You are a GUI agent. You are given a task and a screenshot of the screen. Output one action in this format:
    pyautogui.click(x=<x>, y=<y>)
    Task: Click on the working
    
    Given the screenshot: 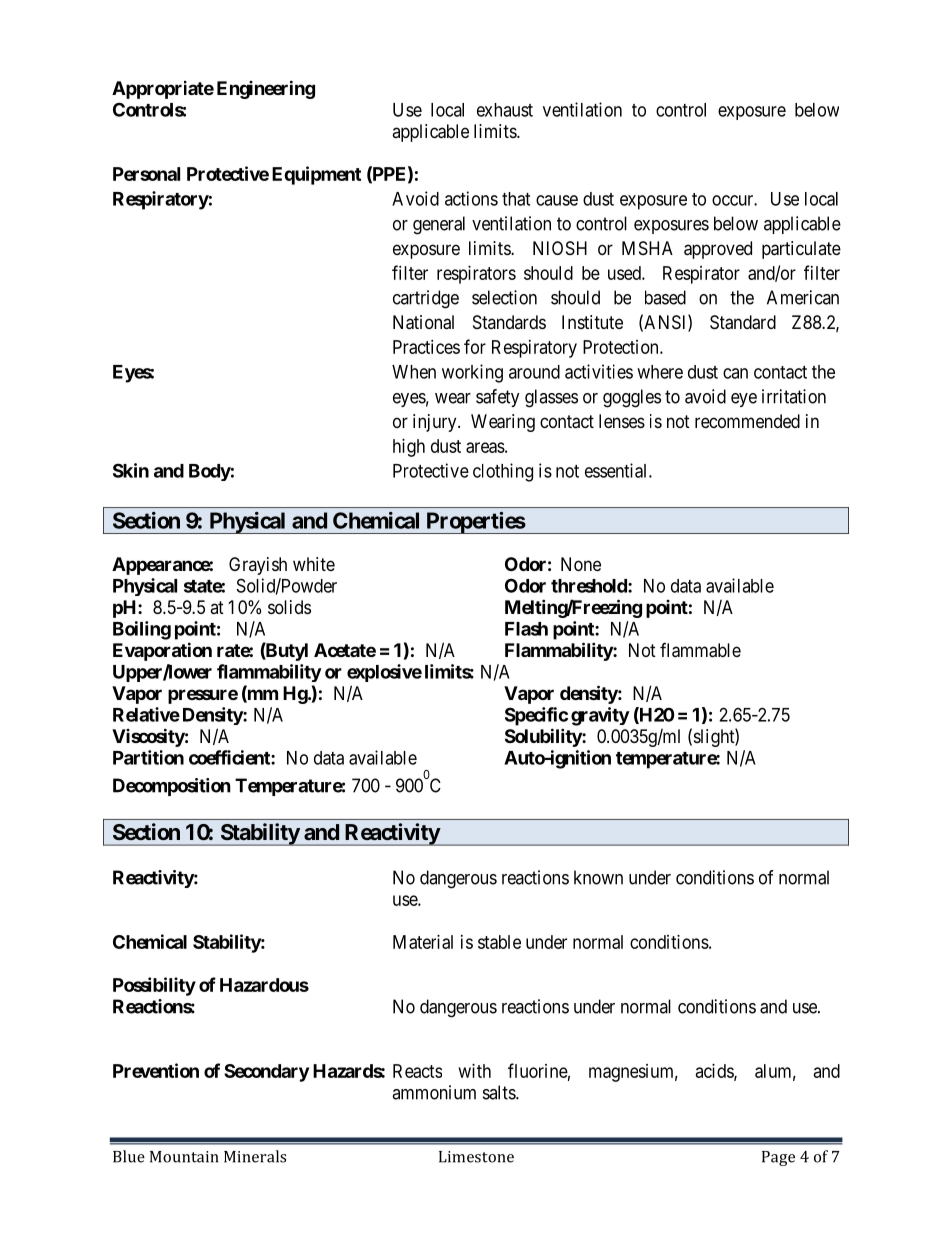 What is the action you would take?
    pyautogui.click(x=472, y=373)
